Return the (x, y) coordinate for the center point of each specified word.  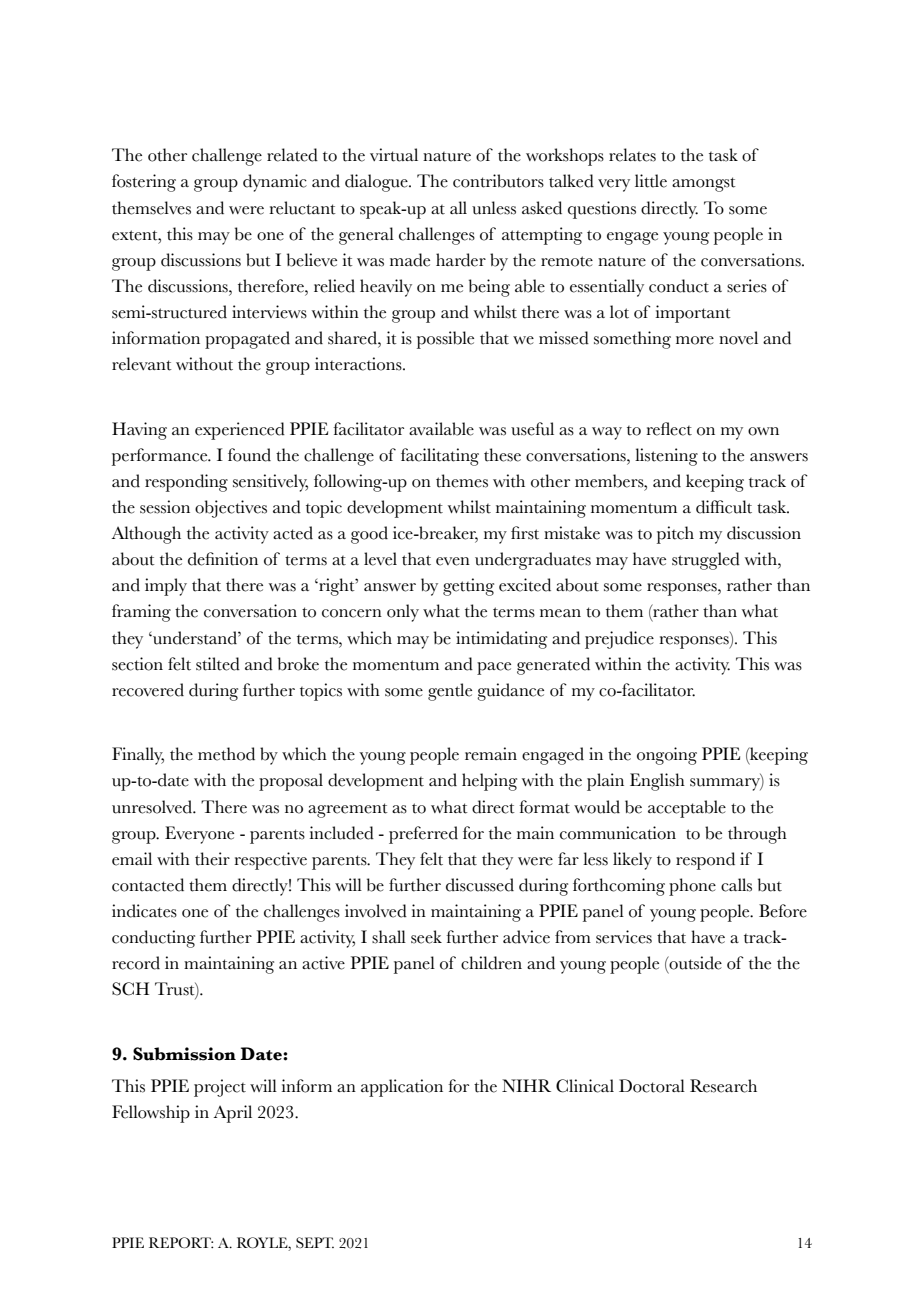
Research (723, 1086)
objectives (231, 509)
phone (692, 887)
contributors (498, 181)
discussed (480, 885)
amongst (704, 184)
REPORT (181, 1242)
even (453, 561)
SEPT (315, 1242)
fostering (144, 183)
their (212, 859)
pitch (675, 535)
